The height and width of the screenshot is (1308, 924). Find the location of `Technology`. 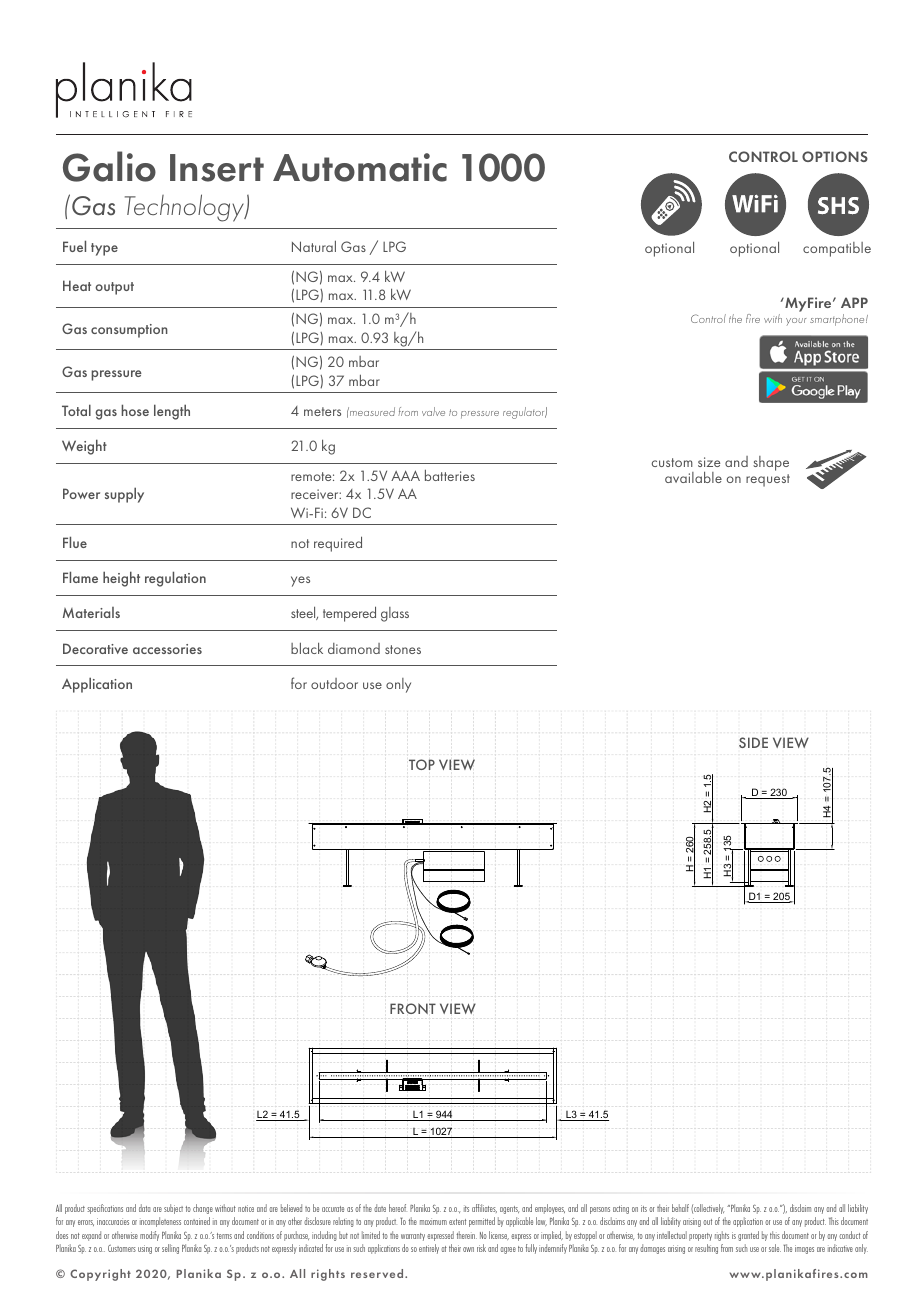

Technology is located at coordinates (185, 208).
